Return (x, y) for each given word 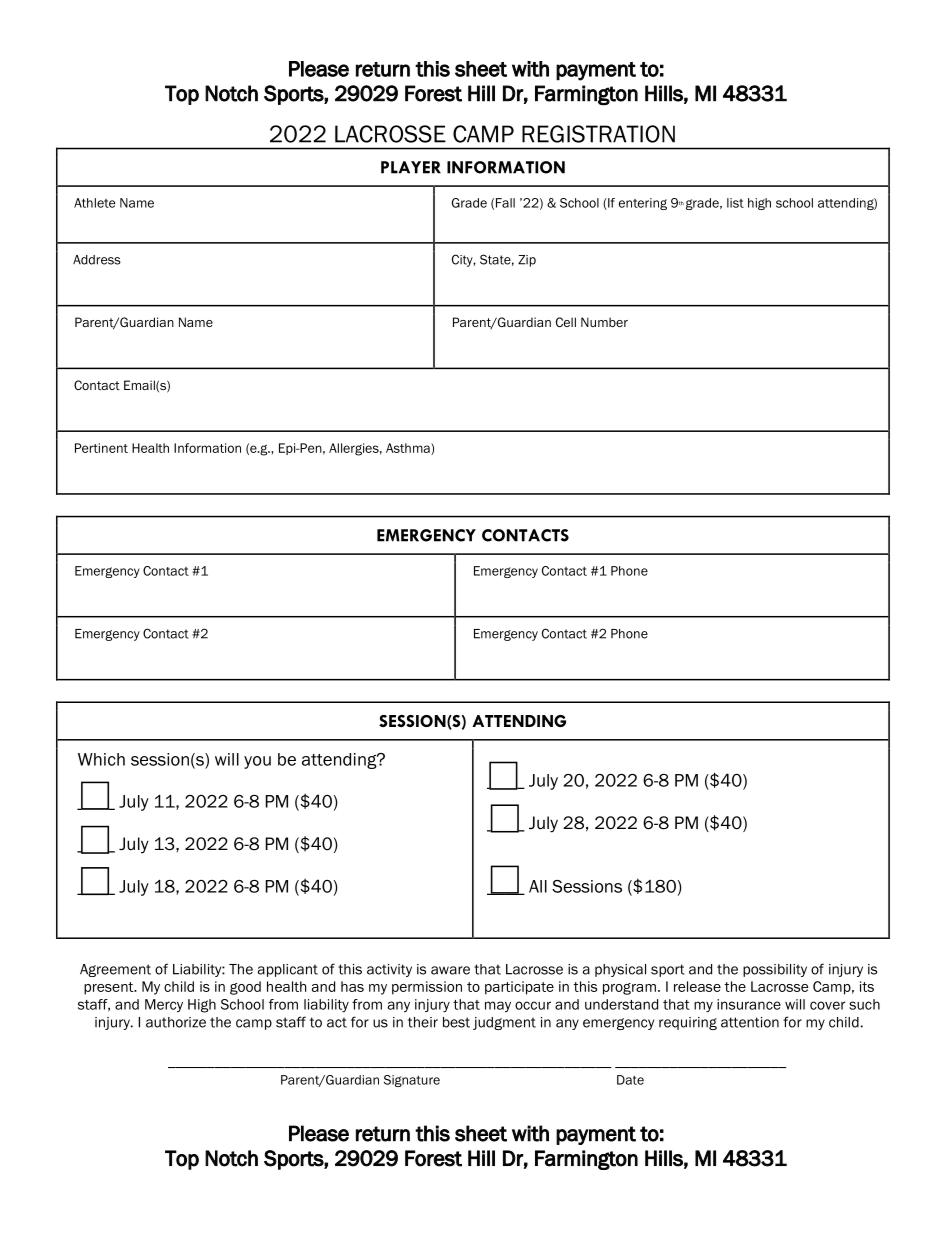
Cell (566, 322)
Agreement (115, 970)
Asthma (409, 449)
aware (450, 970)
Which (101, 759)
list (735, 203)
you (257, 762)
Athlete (94, 203)
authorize (176, 1022)
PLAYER (411, 167)
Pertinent (101, 448)
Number (604, 322)
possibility (775, 970)
